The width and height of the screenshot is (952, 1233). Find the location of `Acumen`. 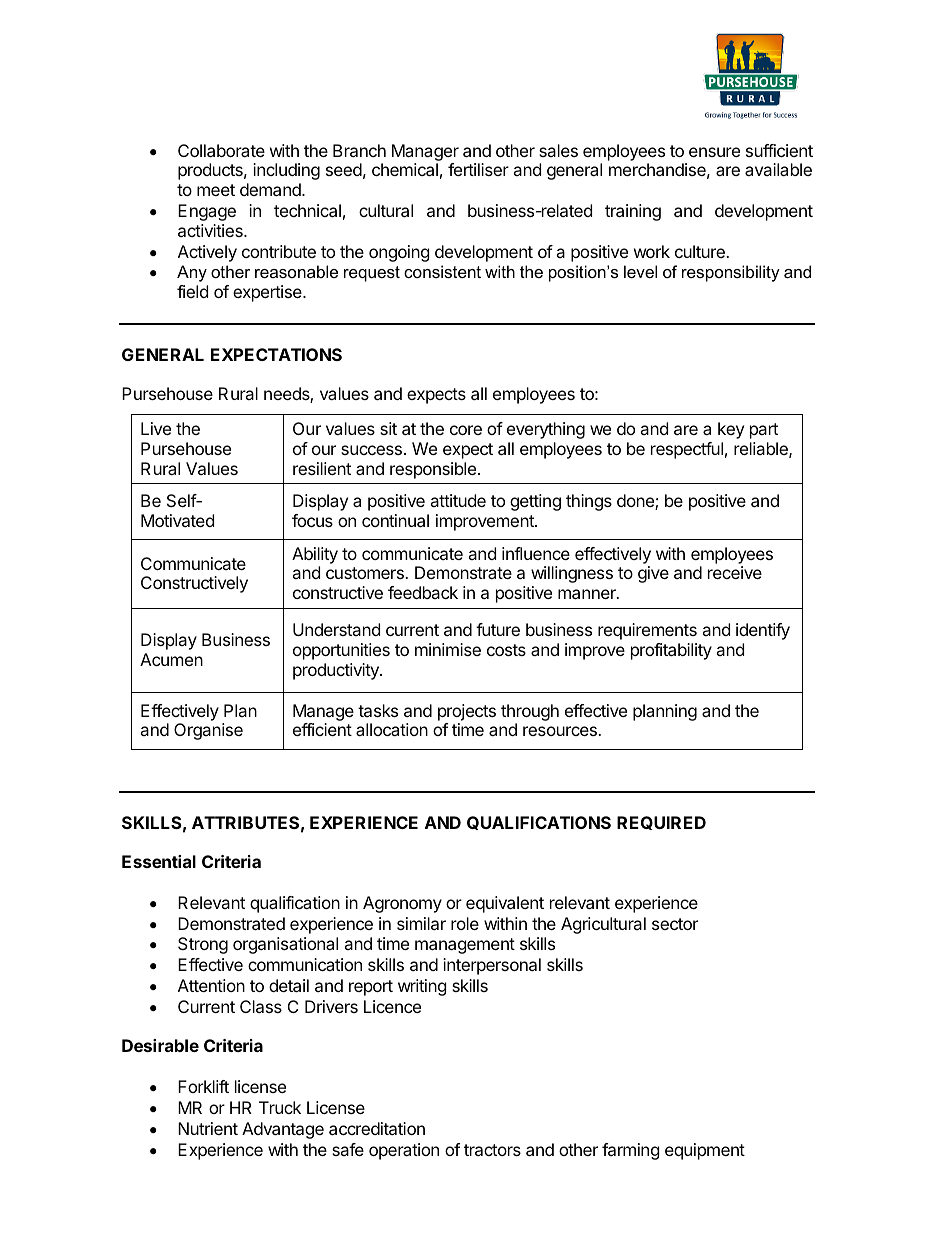

Acumen is located at coordinates (171, 659).
